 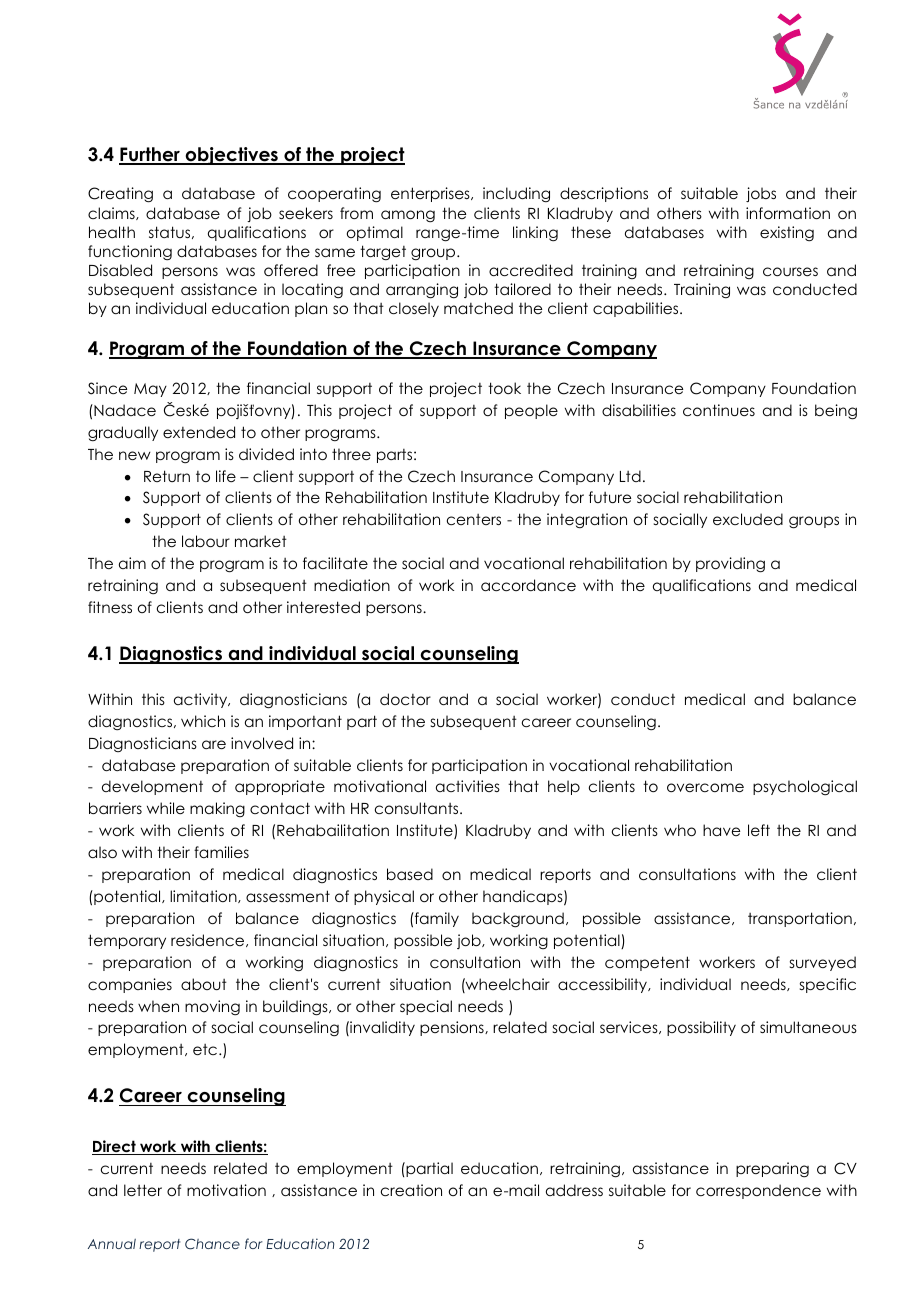 I want to click on creation, so click(x=411, y=1190).
